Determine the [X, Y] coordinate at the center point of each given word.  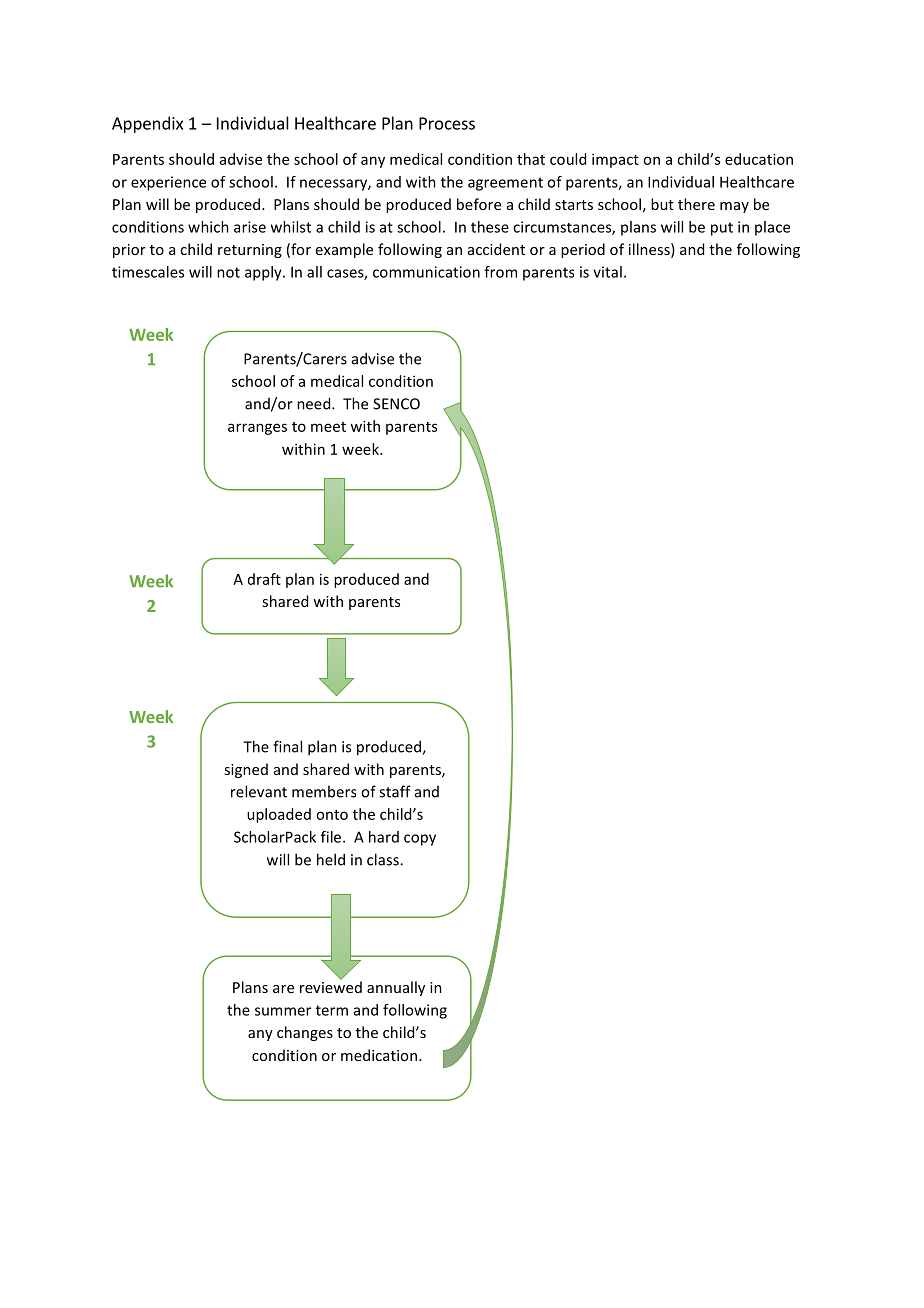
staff [395, 791]
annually [396, 988]
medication [379, 1055]
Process [447, 123]
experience [168, 183]
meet [328, 427]
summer [283, 1011]
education [759, 159]
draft [264, 579]
